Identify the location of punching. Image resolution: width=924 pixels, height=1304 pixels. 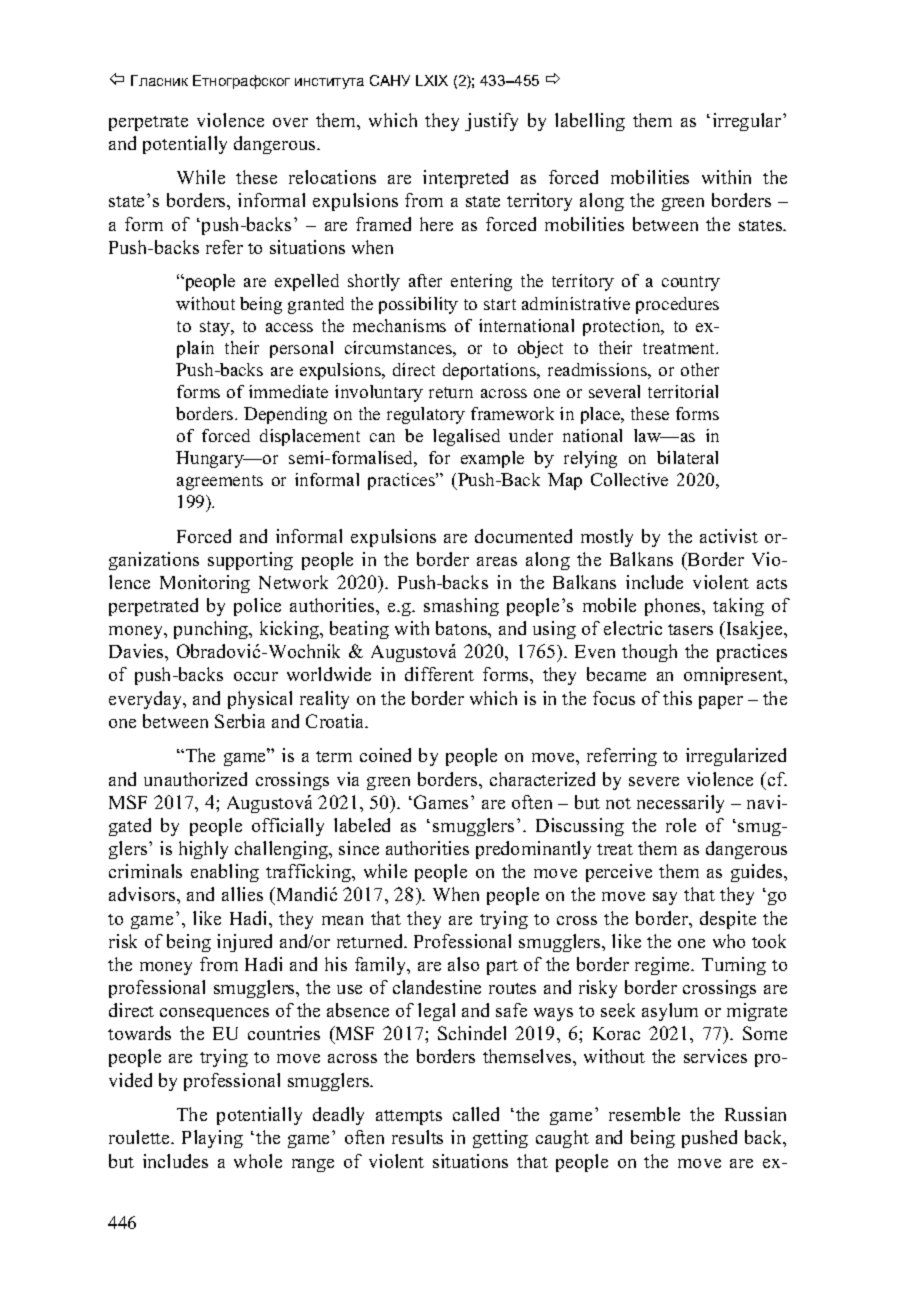
(212, 630).
